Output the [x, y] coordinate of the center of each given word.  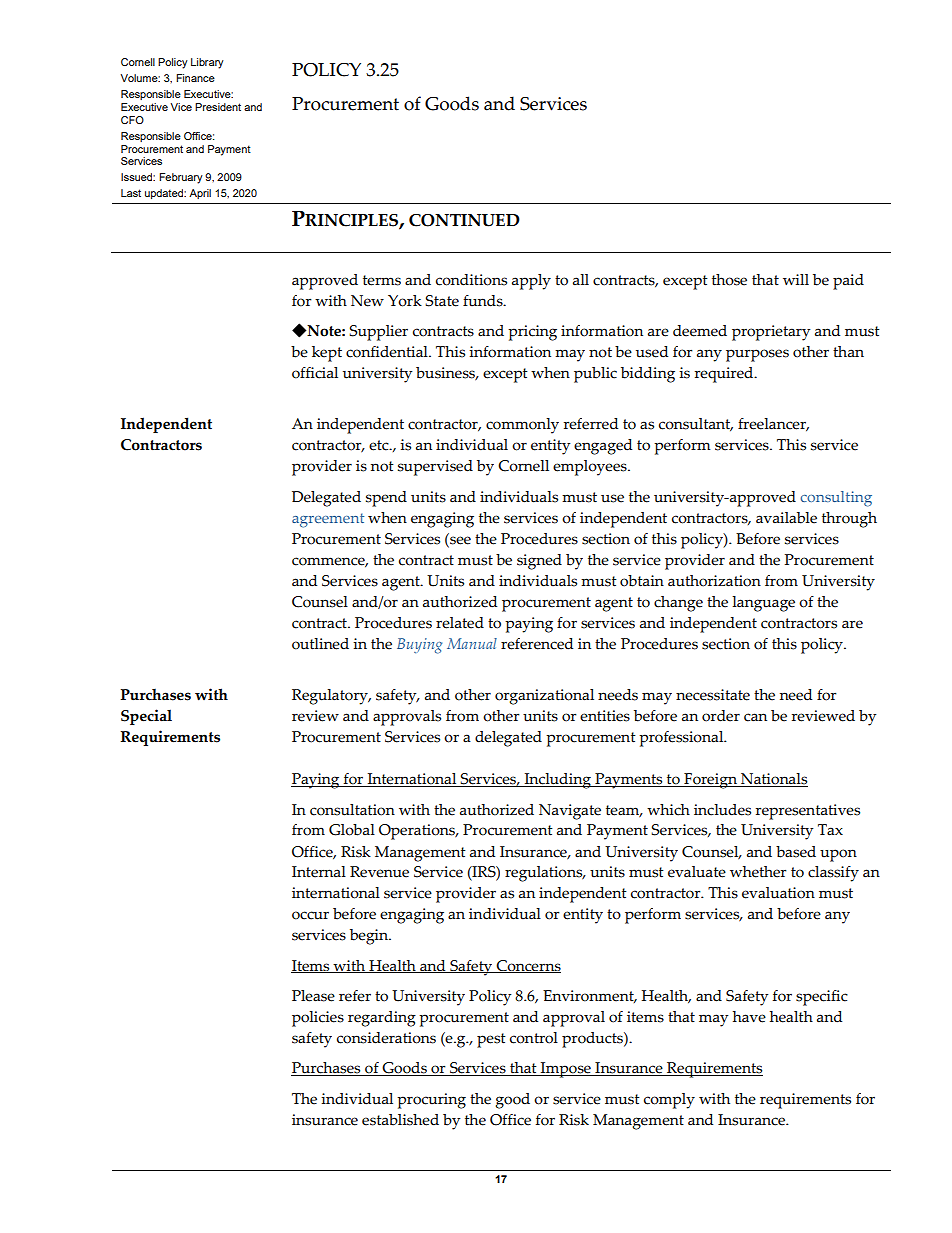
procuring [431, 1101]
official [315, 373]
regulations [545, 874]
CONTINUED [464, 220]
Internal [319, 872]
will [796, 279]
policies [318, 1019]
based [796, 852]
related [460, 623]
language [763, 604]
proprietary [771, 333]
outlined [320, 644]
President [218, 107]
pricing [532, 333]
